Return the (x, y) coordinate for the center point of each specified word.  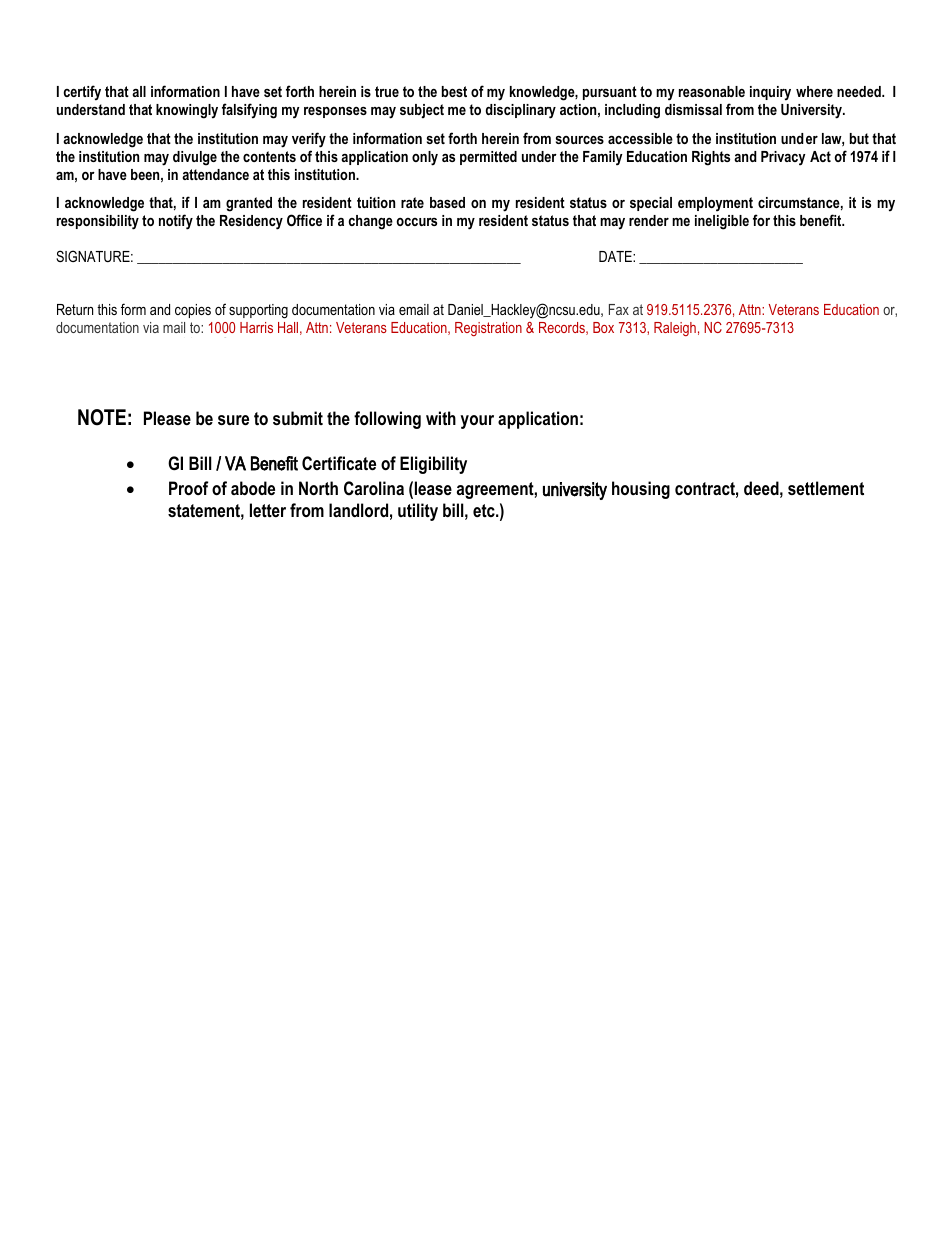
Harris (256, 327)
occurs (416, 222)
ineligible (722, 222)
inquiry (770, 93)
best (454, 91)
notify (176, 222)
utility (418, 512)
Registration (488, 329)
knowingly (187, 111)
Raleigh (675, 329)
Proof (188, 488)
